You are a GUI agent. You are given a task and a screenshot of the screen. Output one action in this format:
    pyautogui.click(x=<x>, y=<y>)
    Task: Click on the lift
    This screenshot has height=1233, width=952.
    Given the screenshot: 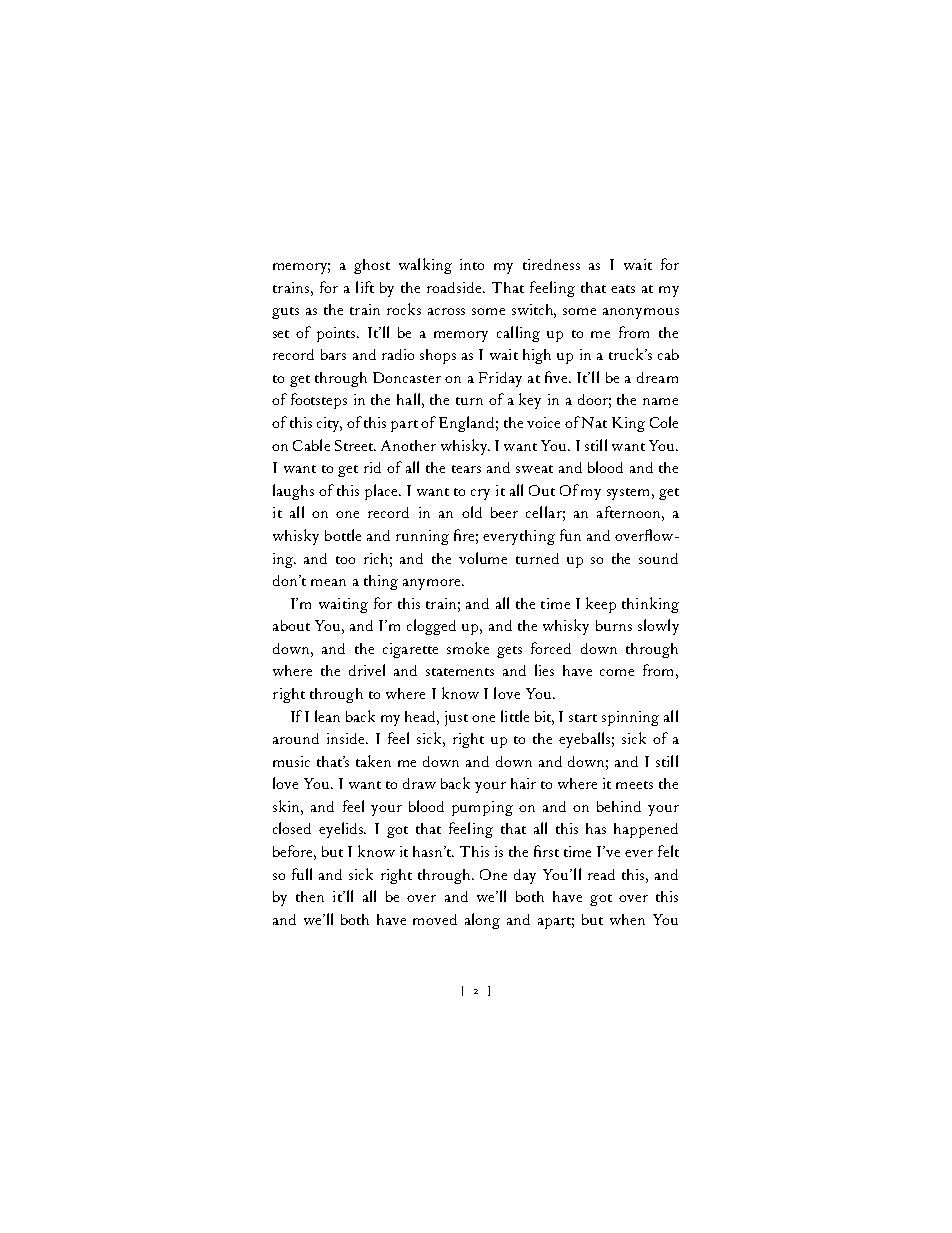 What is the action you would take?
    pyautogui.click(x=365, y=287)
